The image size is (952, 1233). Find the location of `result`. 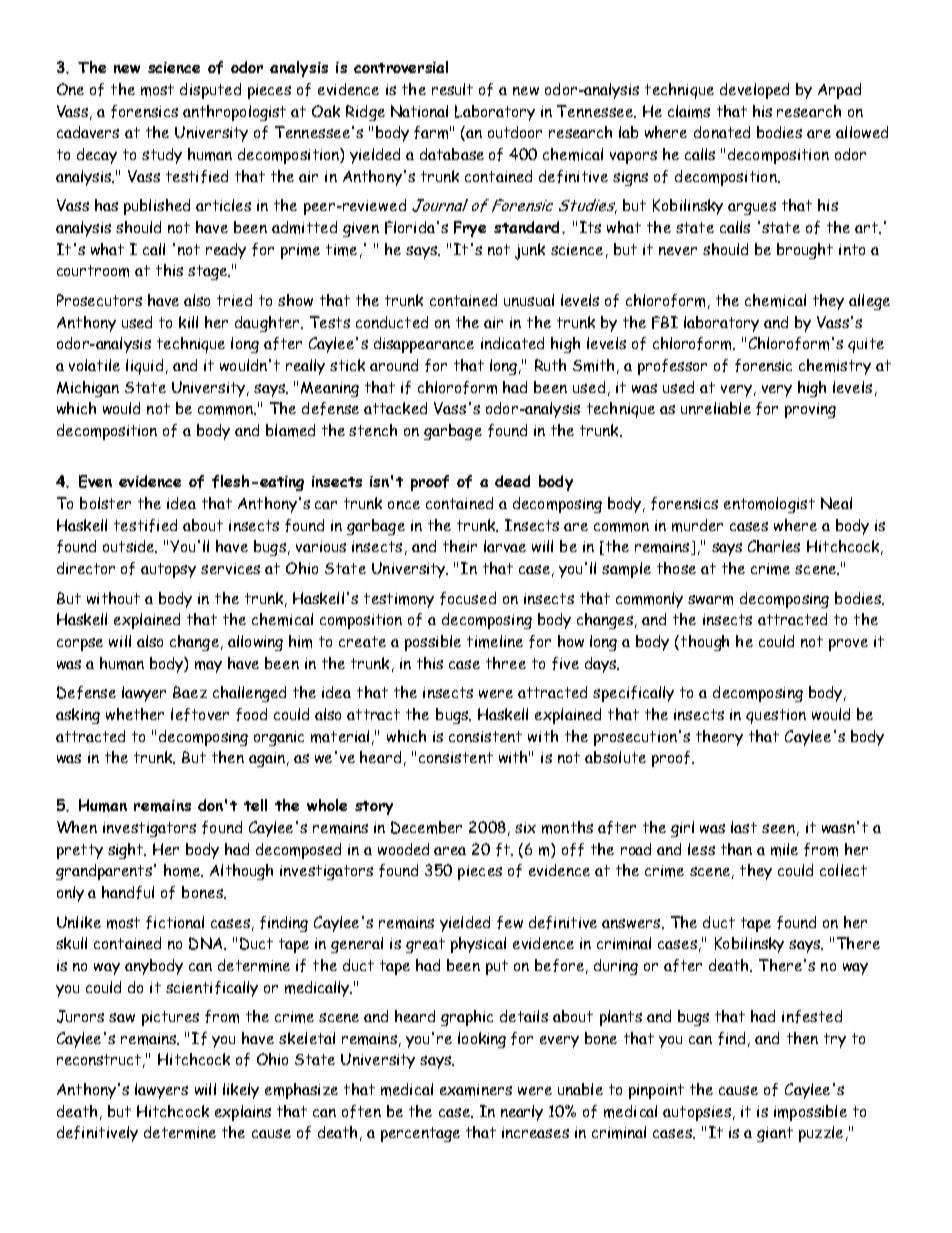

result is located at coordinates (452, 89).
